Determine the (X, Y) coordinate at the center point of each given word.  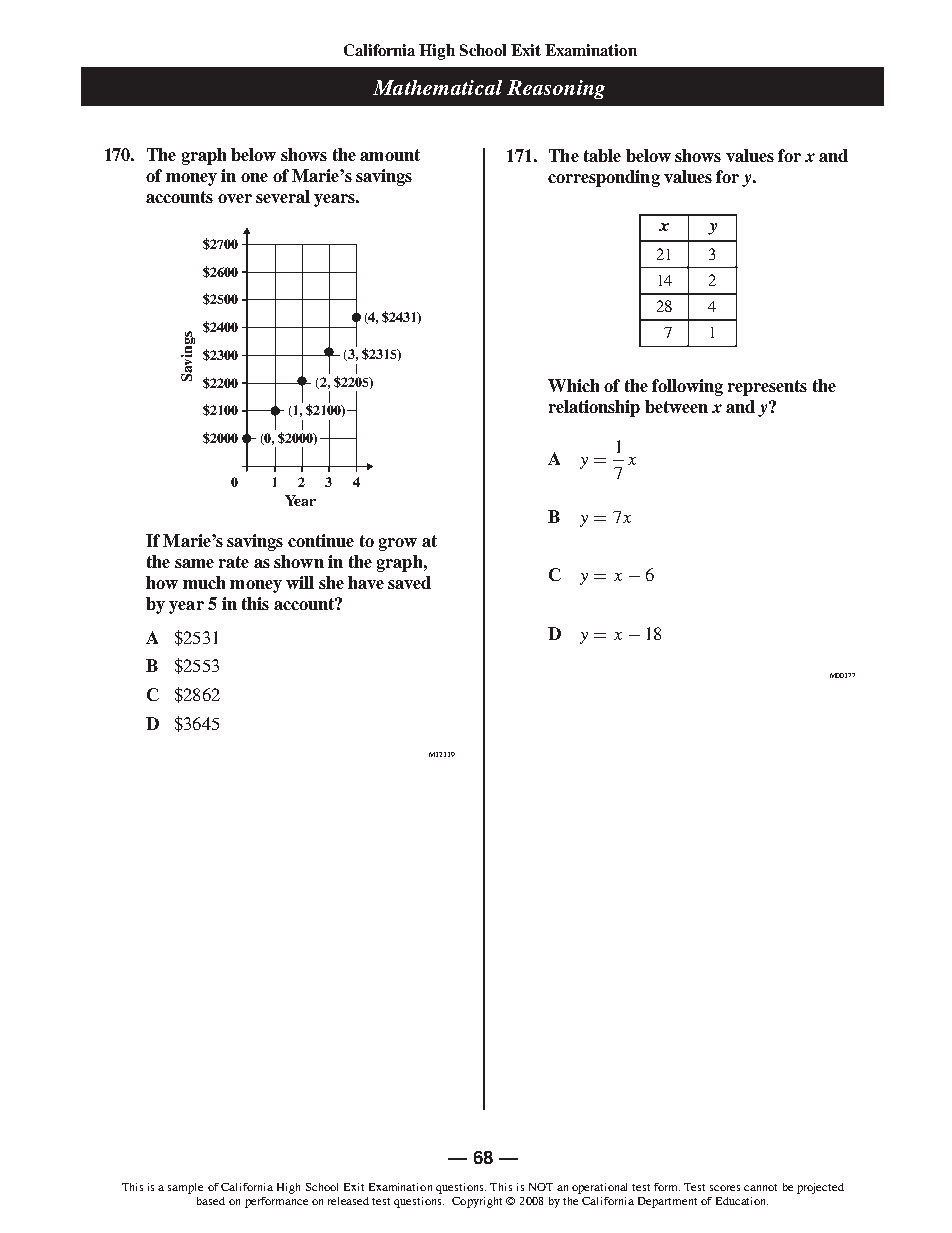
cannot (760, 1187)
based (211, 1201)
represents (767, 388)
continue (321, 540)
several (283, 196)
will (300, 582)
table (602, 155)
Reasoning (556, 89)
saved (409, 582)
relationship (594, 408)
